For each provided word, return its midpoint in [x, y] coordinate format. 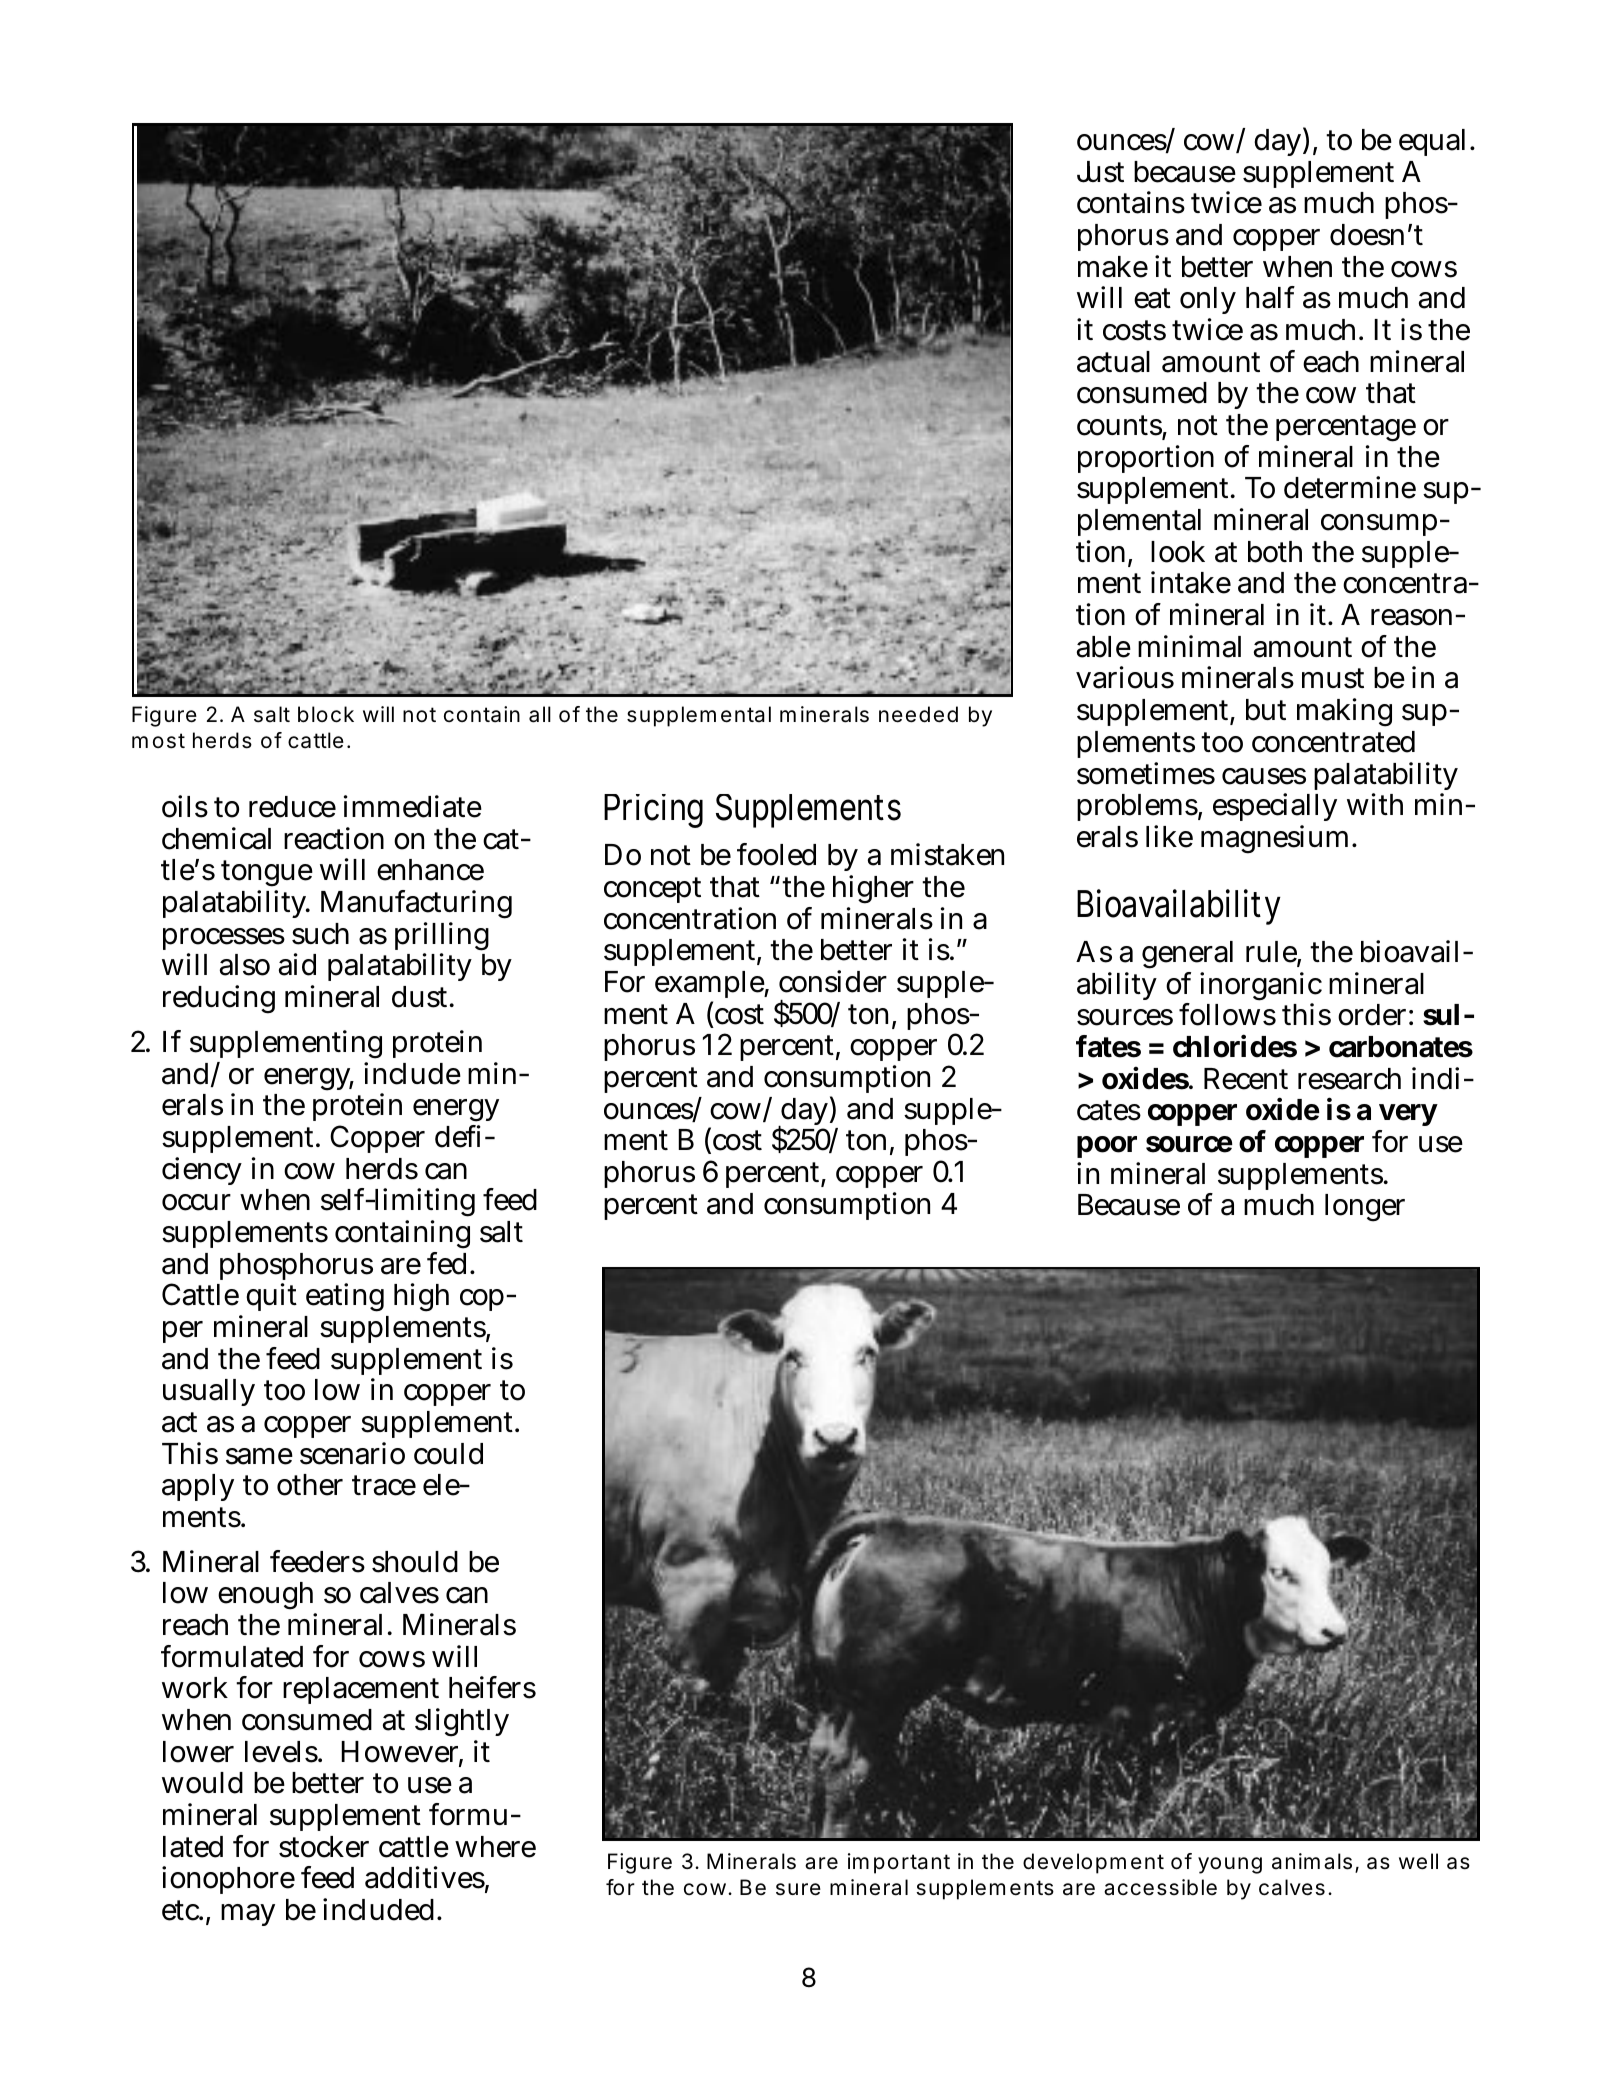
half [1270, 297]
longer [1365, 1208]
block [326, 714]
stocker [324, 1847]
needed [918, 714]
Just [1100, 172]
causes [1264, 776]
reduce [292, 807]
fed [449, 1263]
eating [345, 1297]
